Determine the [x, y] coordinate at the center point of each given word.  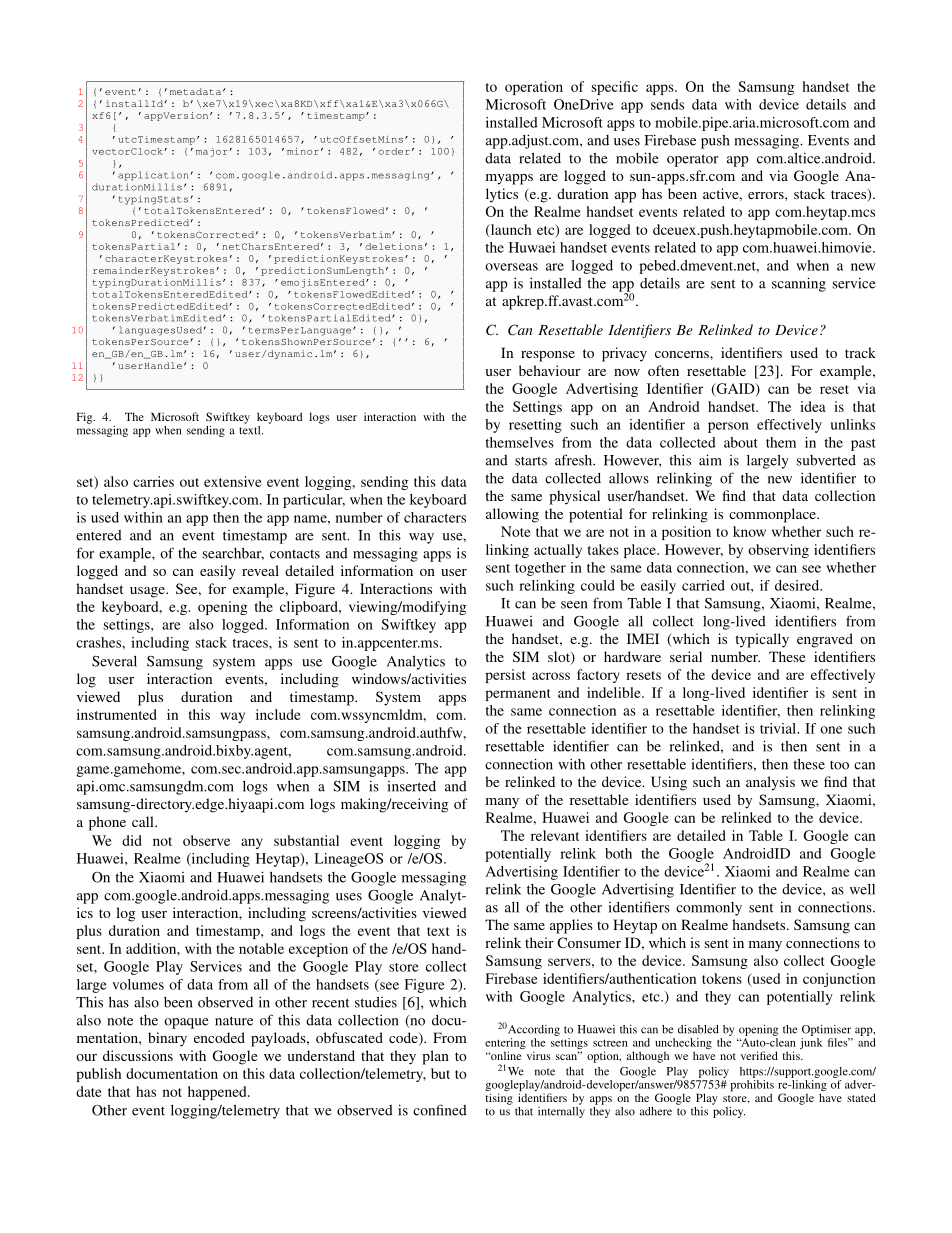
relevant [555, 835]
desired [798, 585]
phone [107, 823]
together [540, 569]
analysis [770, 783]
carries [153, 481]
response [548, 356]
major [212, 152]
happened [218, 1093]
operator [693, 160]
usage [148, 592]
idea [813, 406]
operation [534, 88]
